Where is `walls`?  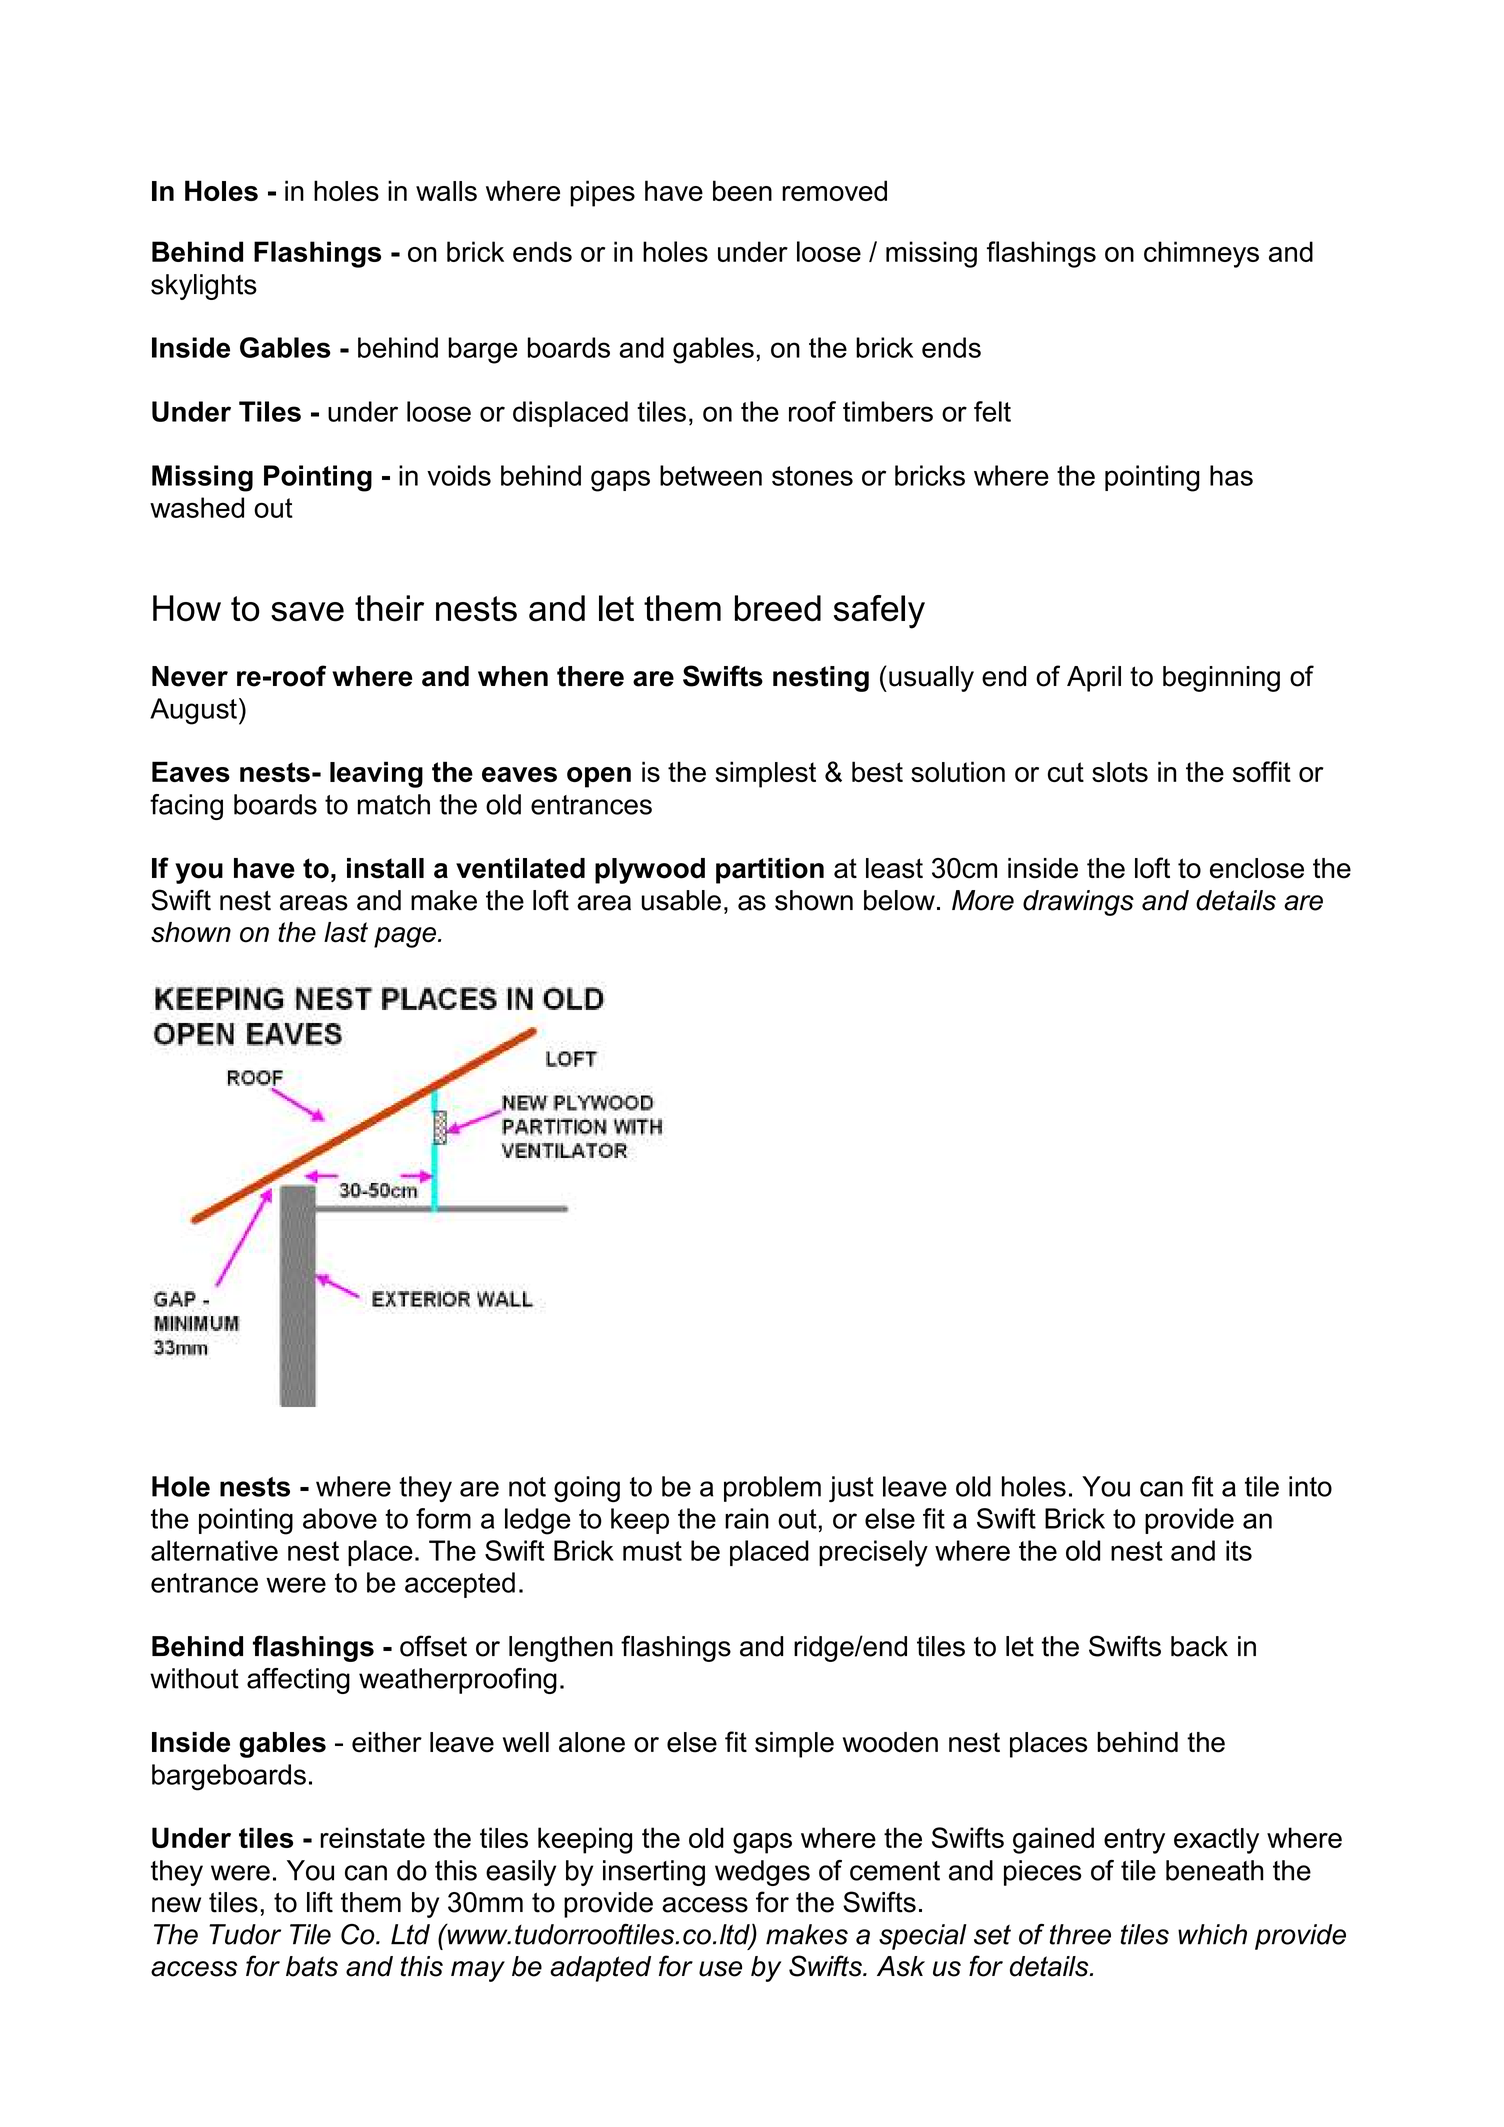 walls is located at coordinates (446, 191).
